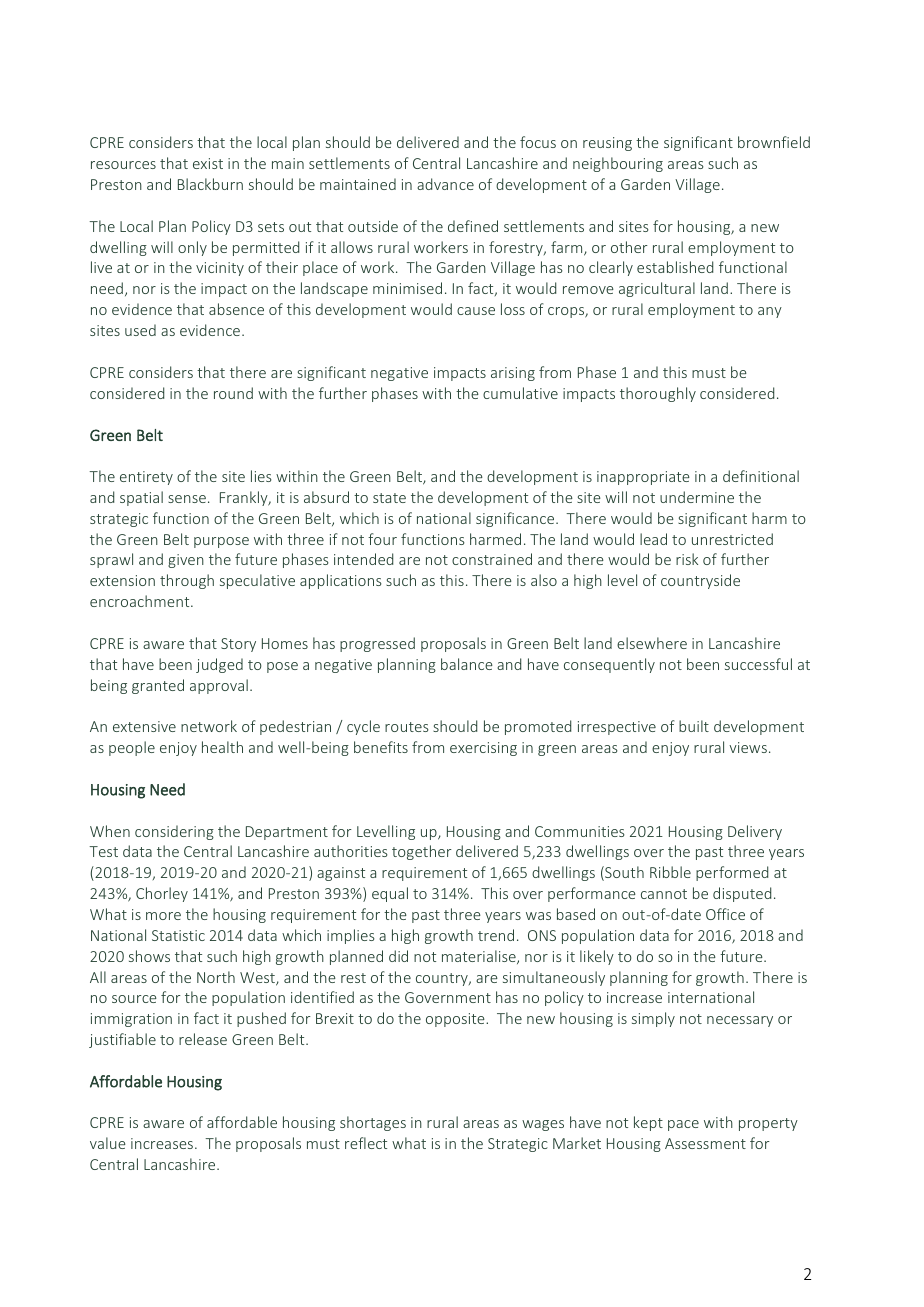  I want to click on neighbouring, so click(618, 164).
